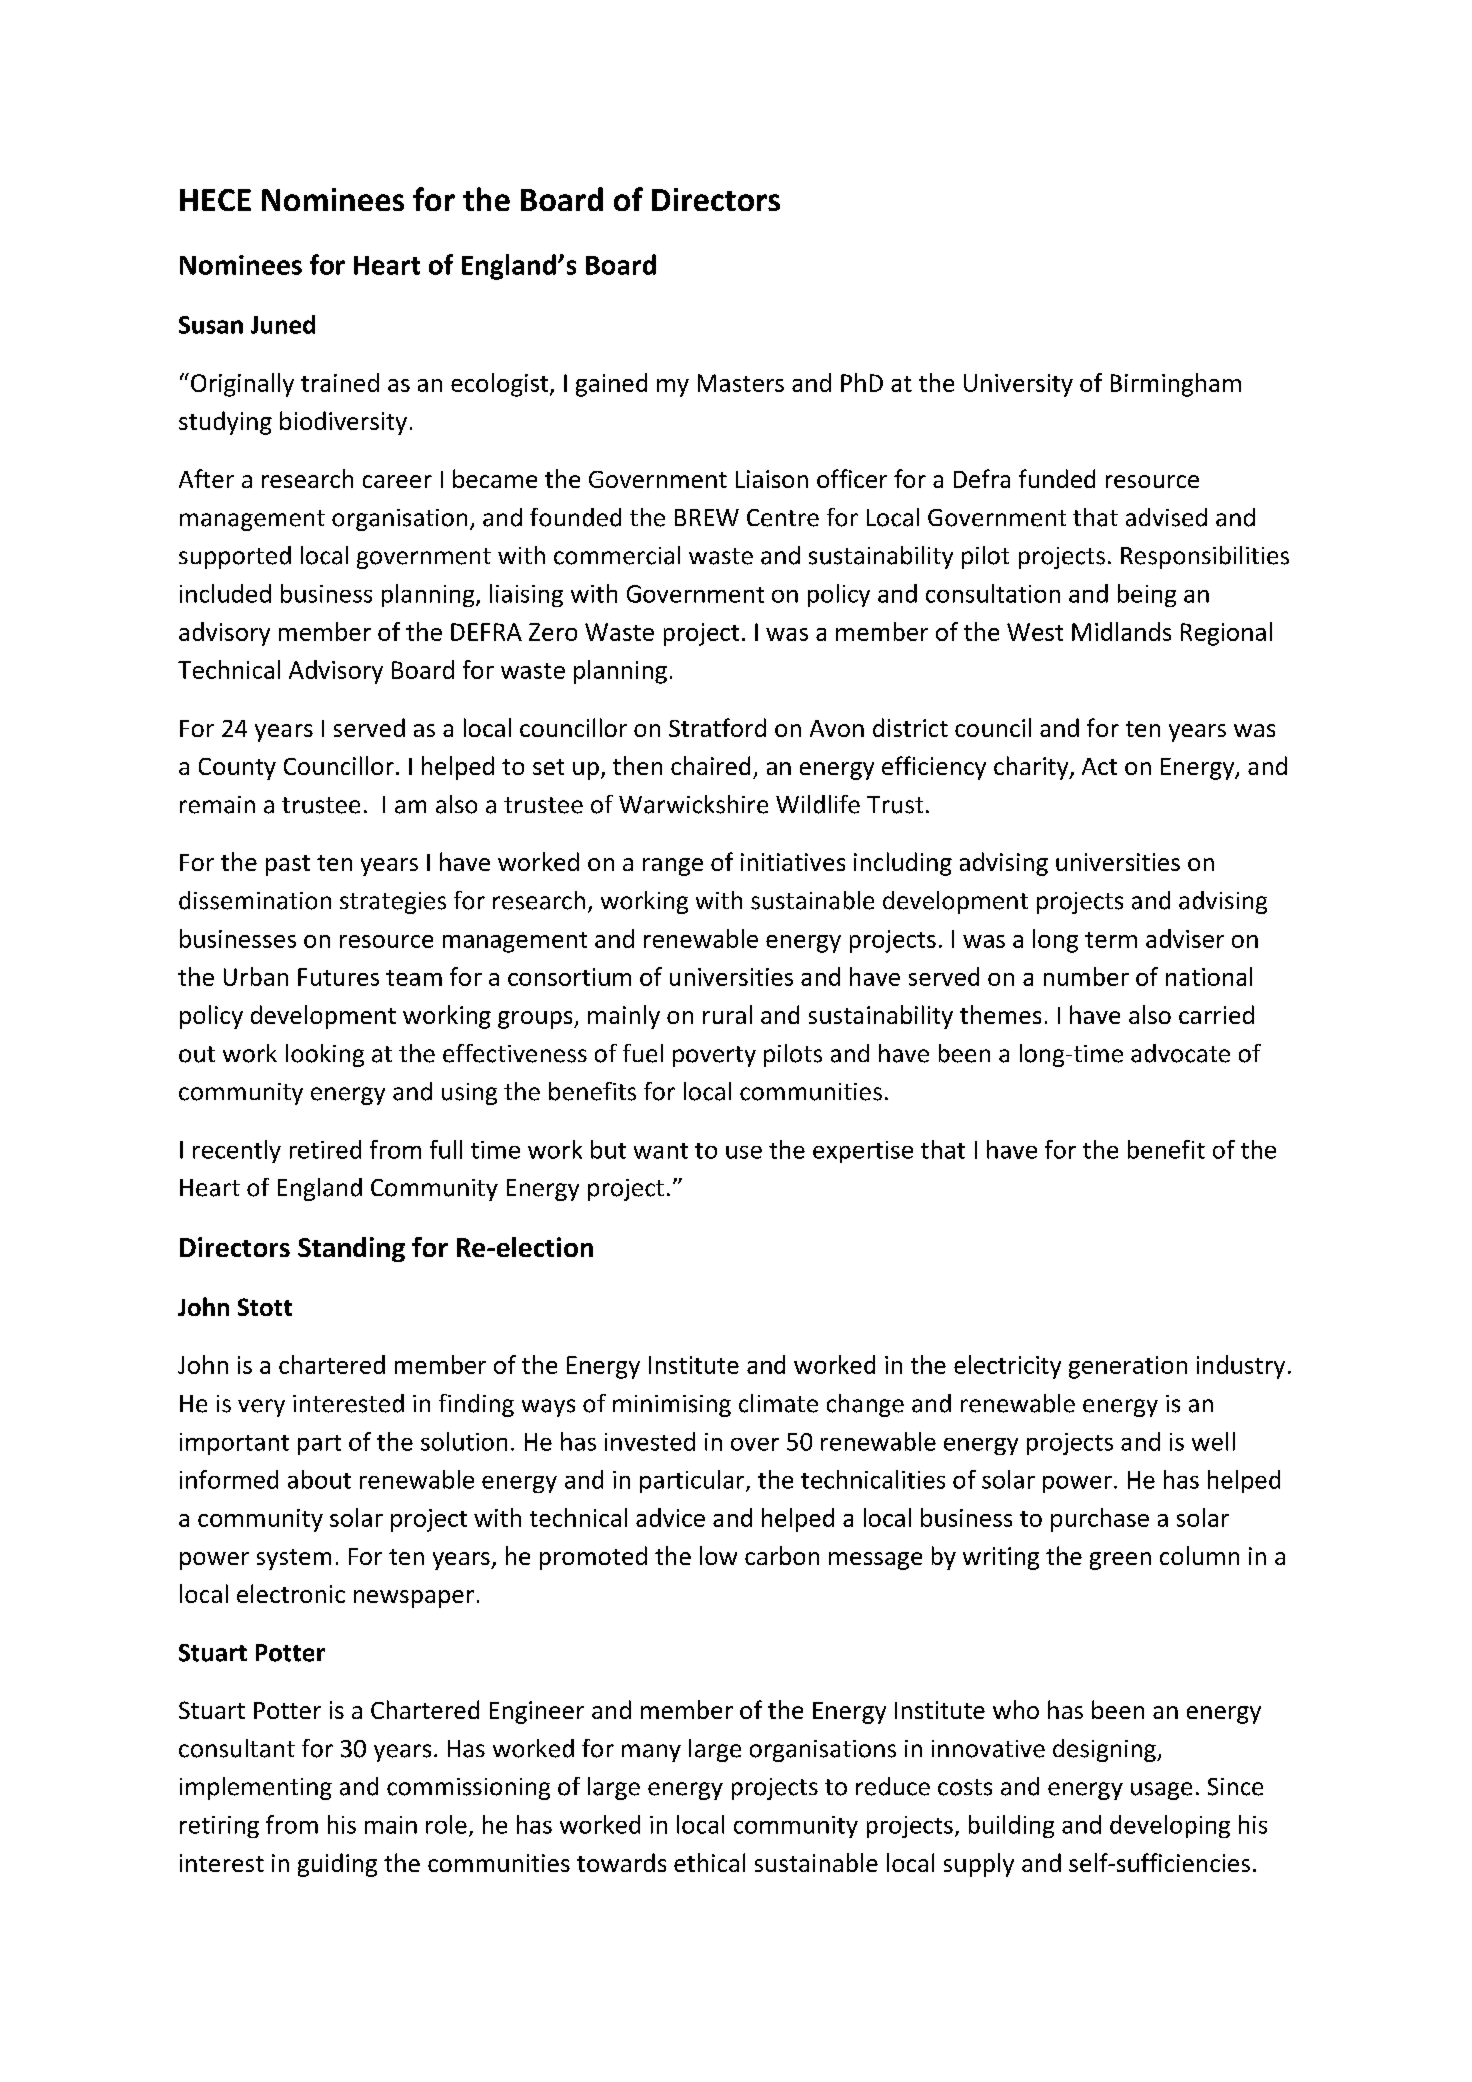 The image size is (1472, 2082). What do you see at coordinates (1100, 1520) in the page?
I see `purchase` at bounding box center [1100, 1520].
